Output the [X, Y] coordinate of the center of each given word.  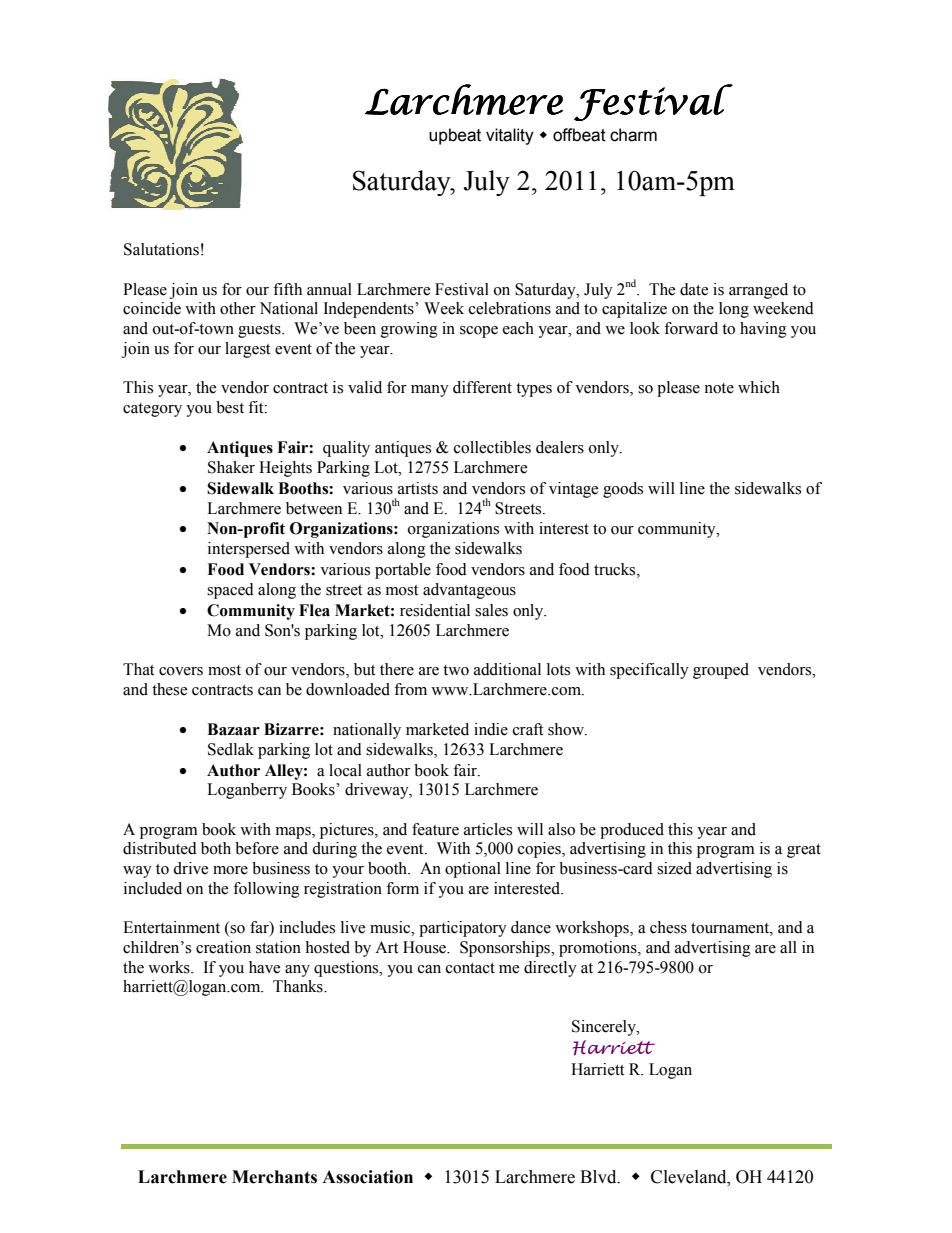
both [216, 848]
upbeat [455, 136]
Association [367, 1177]
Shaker [231, 467]
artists [418, 488]
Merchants [274, 1177]
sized [674, 868]
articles [488, 829]
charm [633, 135]
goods [623, 490]
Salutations [161, 249]
